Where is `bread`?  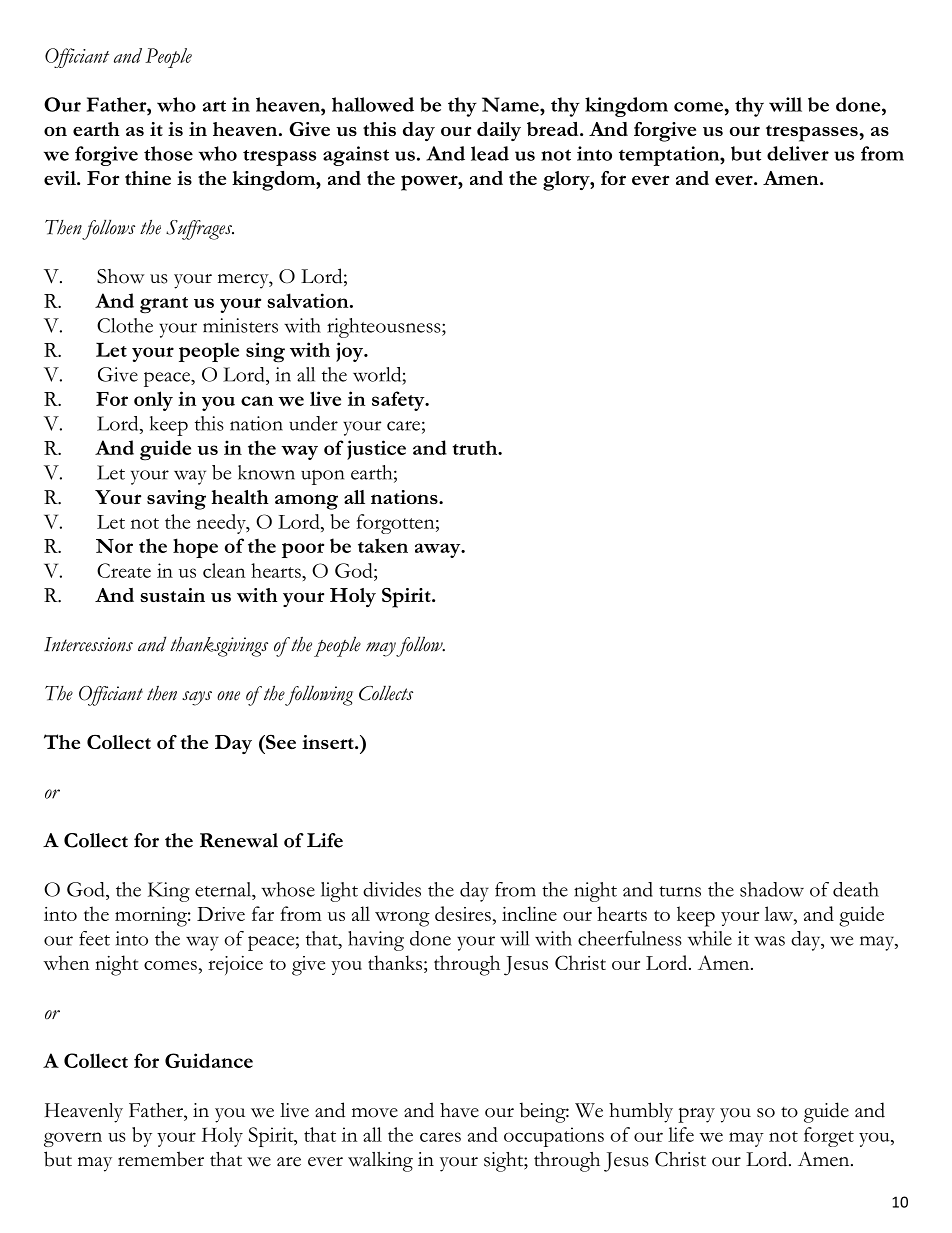 bread is located at coordinates (554, 129).
